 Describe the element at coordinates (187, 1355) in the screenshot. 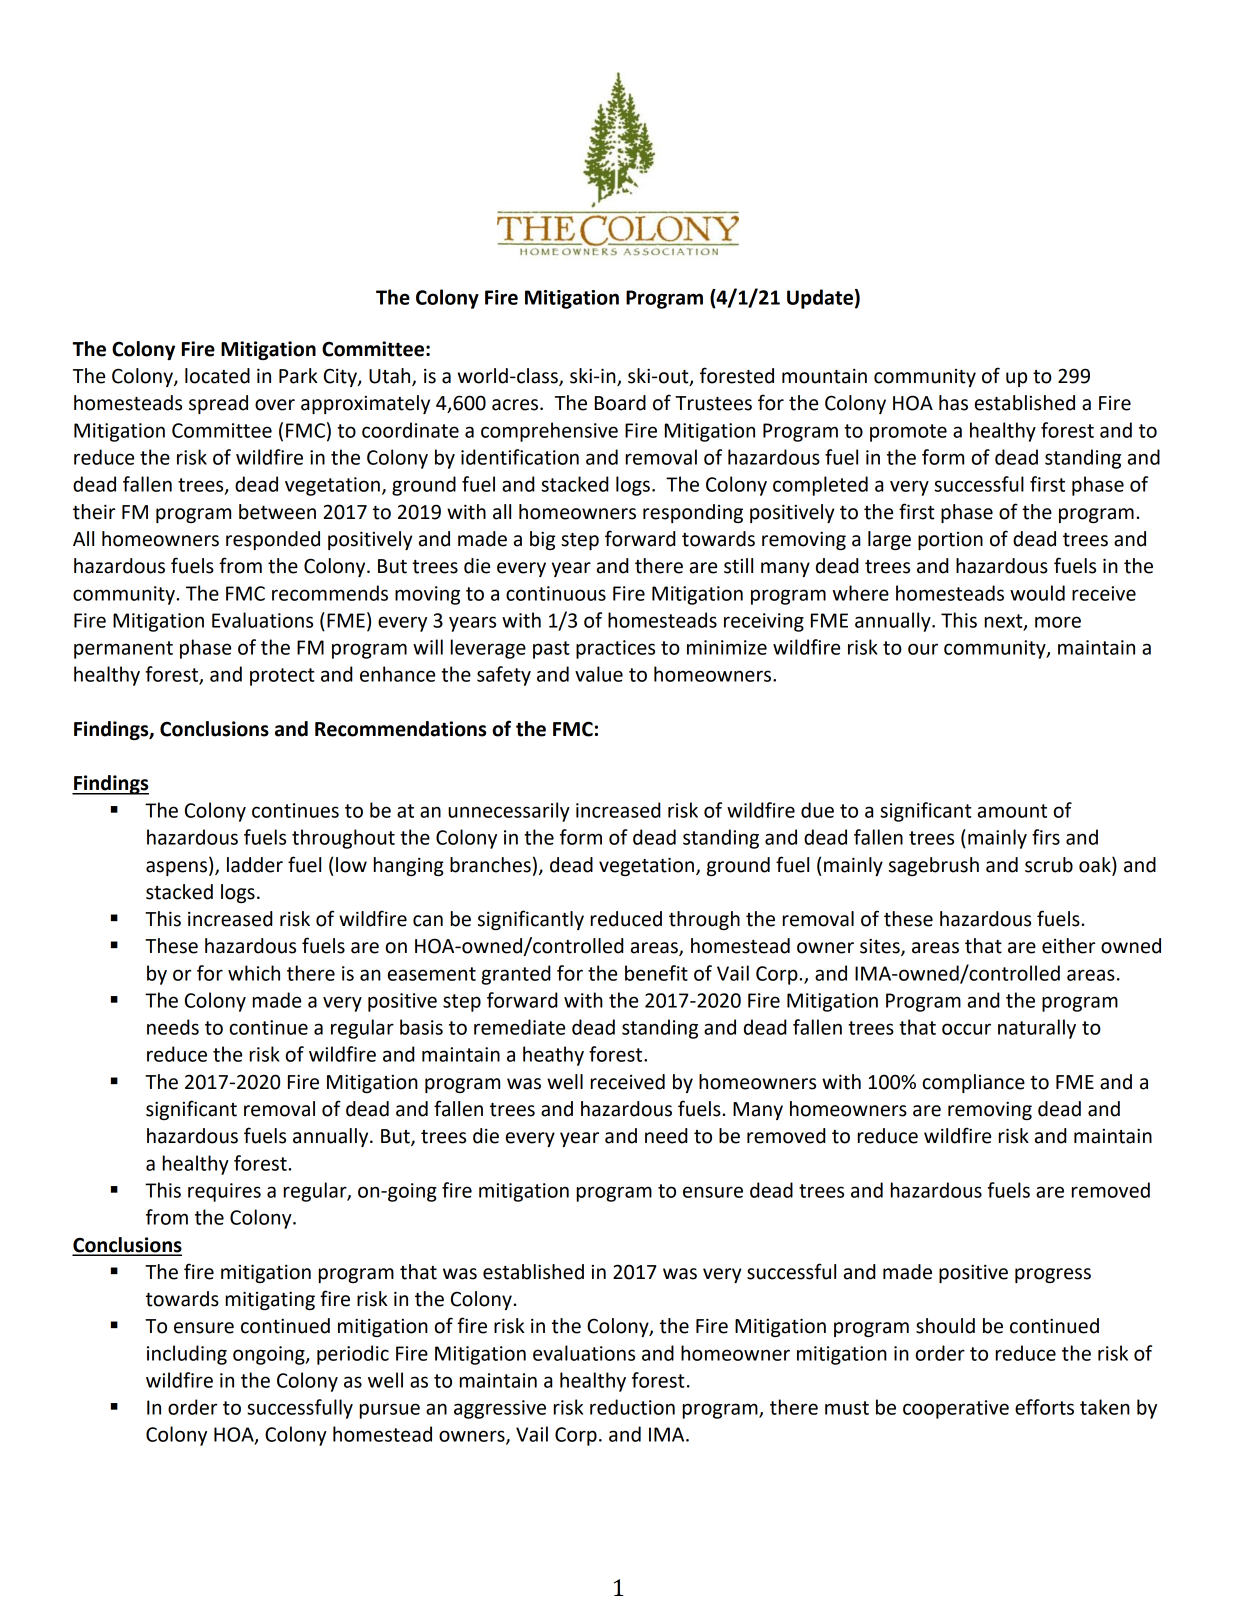

I see `including` at that location.
